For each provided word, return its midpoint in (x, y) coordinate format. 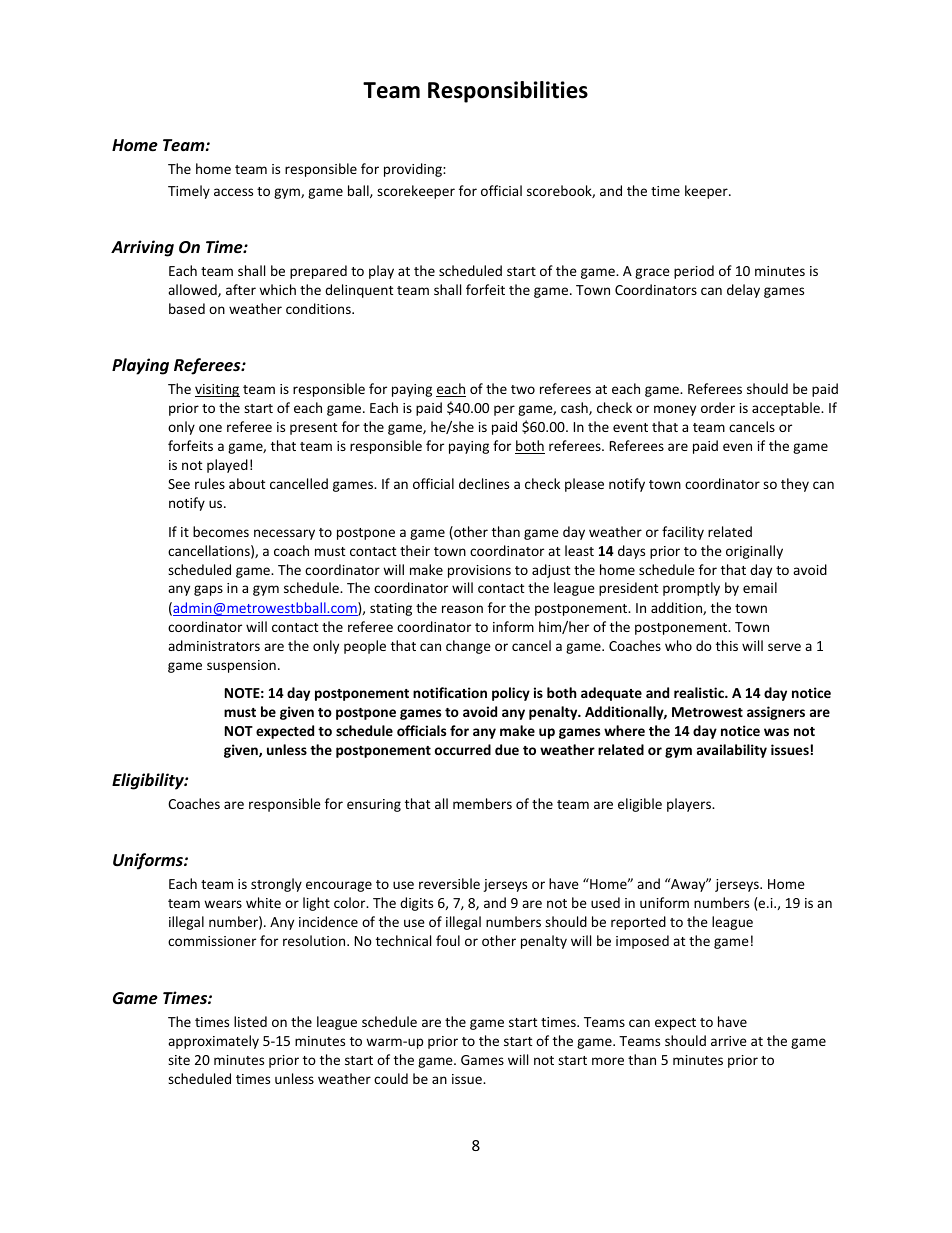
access (233, 192)
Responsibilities (508, 92)
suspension (241, 666)
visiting (217, 390)
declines (484, 483)
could (391, 1078)
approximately (213, 1042)
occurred (463, 749)
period (694, 272)
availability (732, 751)
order (718, 407)
